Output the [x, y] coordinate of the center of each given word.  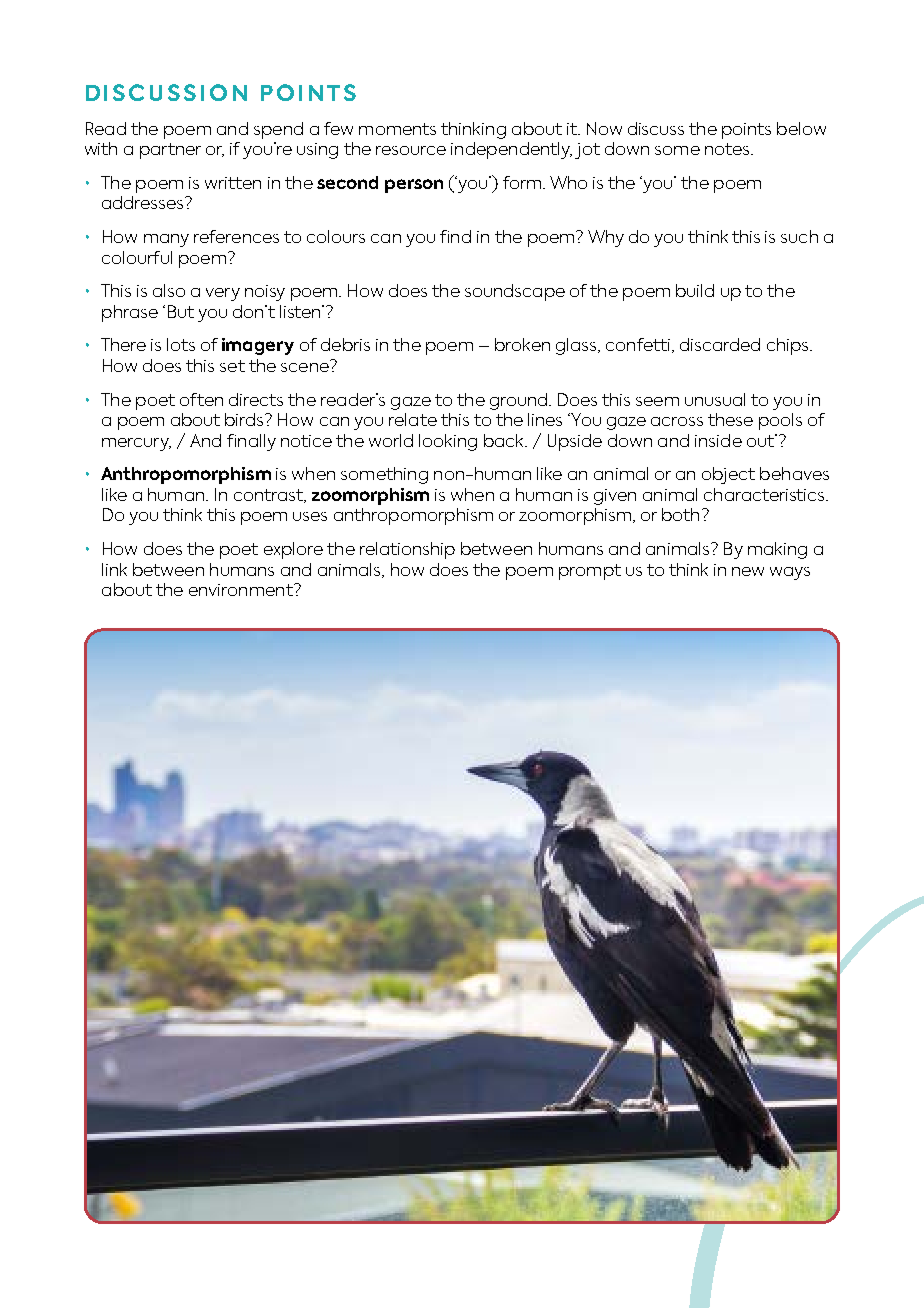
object [728, 475]
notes [728, 149]
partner [170, 151]
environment [242, 590]
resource [411, 150]
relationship [407, 550]
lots [181, 344]
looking [448, 442]
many [166, 240]
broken [522, 344]
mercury [136, 444]
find [455, 236]
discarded [720, 344]
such [799, 236]
